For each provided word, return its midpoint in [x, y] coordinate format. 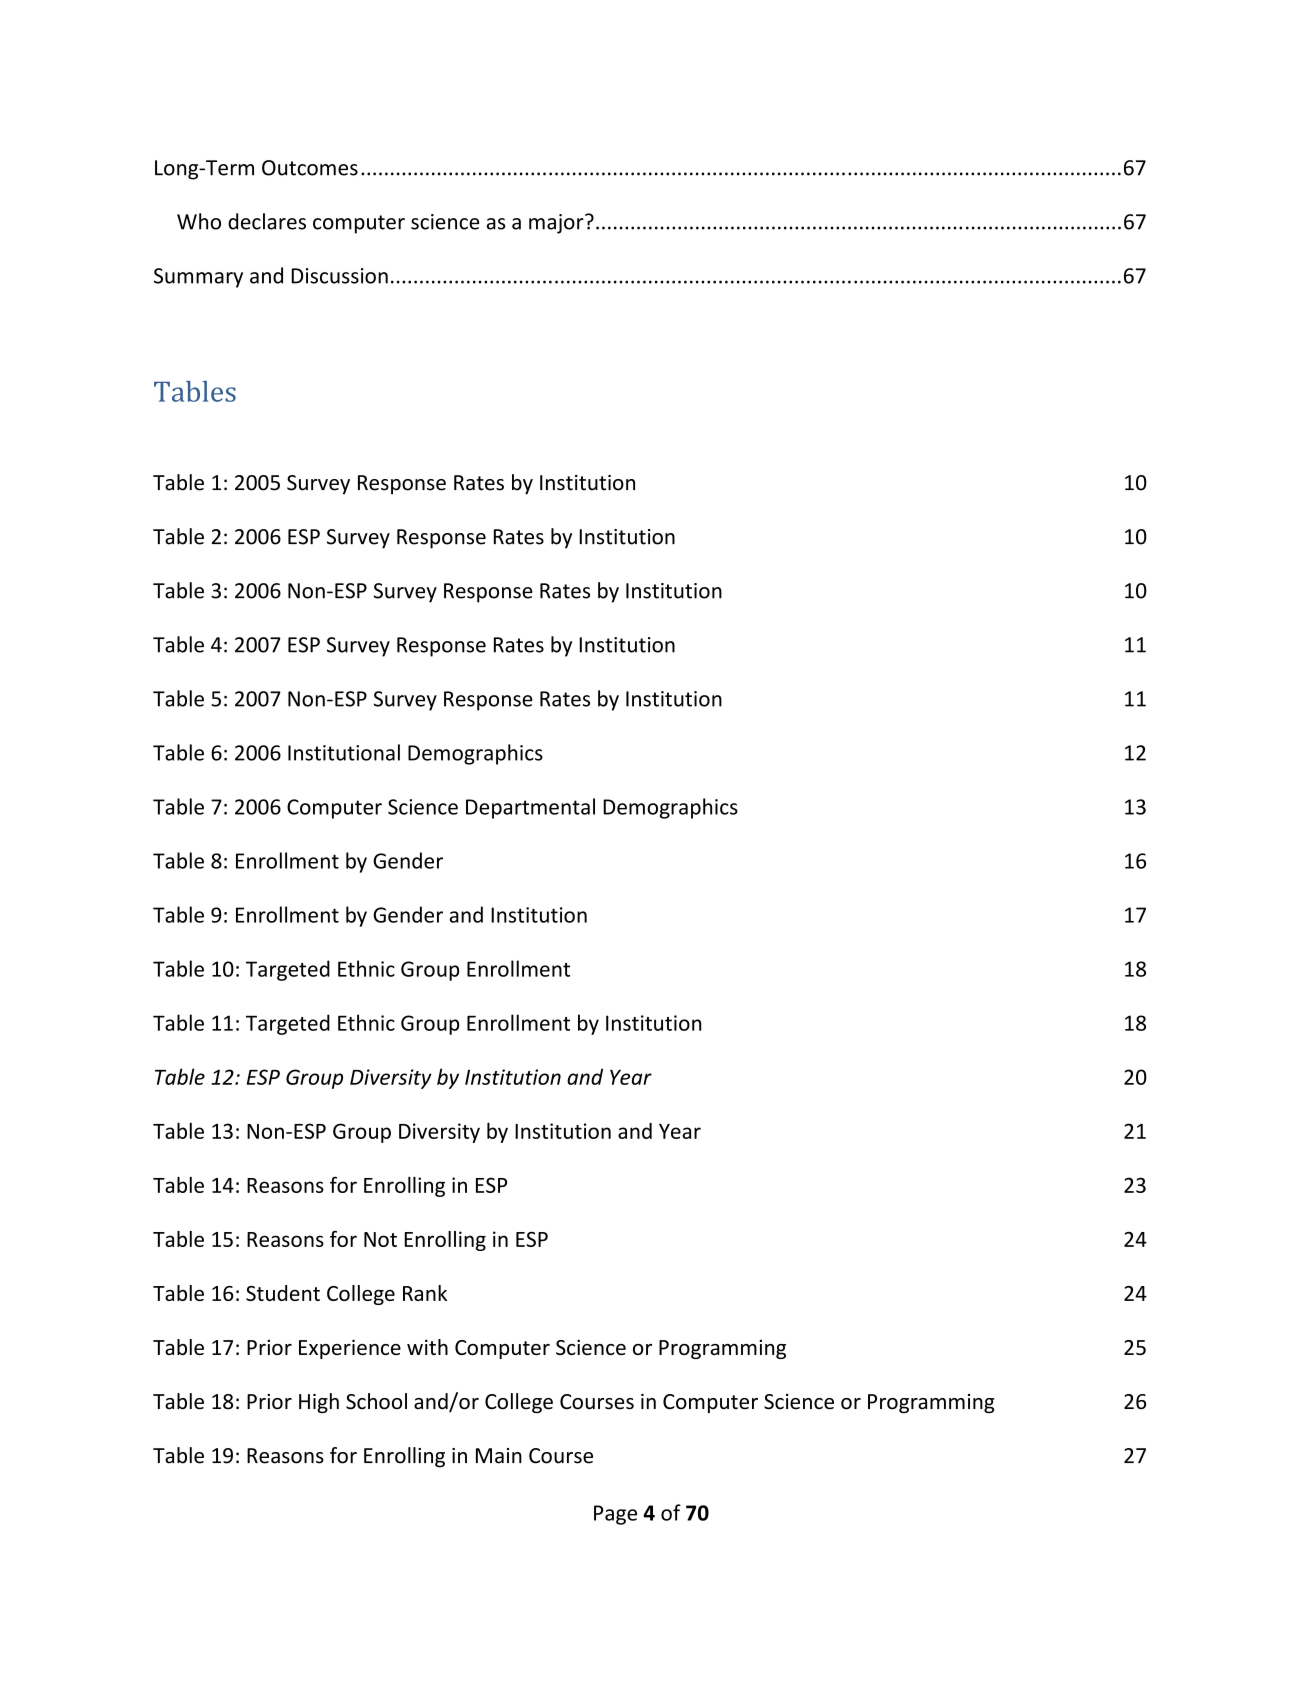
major [557, 224]
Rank [425, 1293]
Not [380, 1239]
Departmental [530, 808]
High [319, 1403]
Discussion [339, 276]
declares [267, 221]
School [376, 1401]
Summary [198, 278]
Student [283, 1293]
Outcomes [310, 168]
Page [615, 1515]
